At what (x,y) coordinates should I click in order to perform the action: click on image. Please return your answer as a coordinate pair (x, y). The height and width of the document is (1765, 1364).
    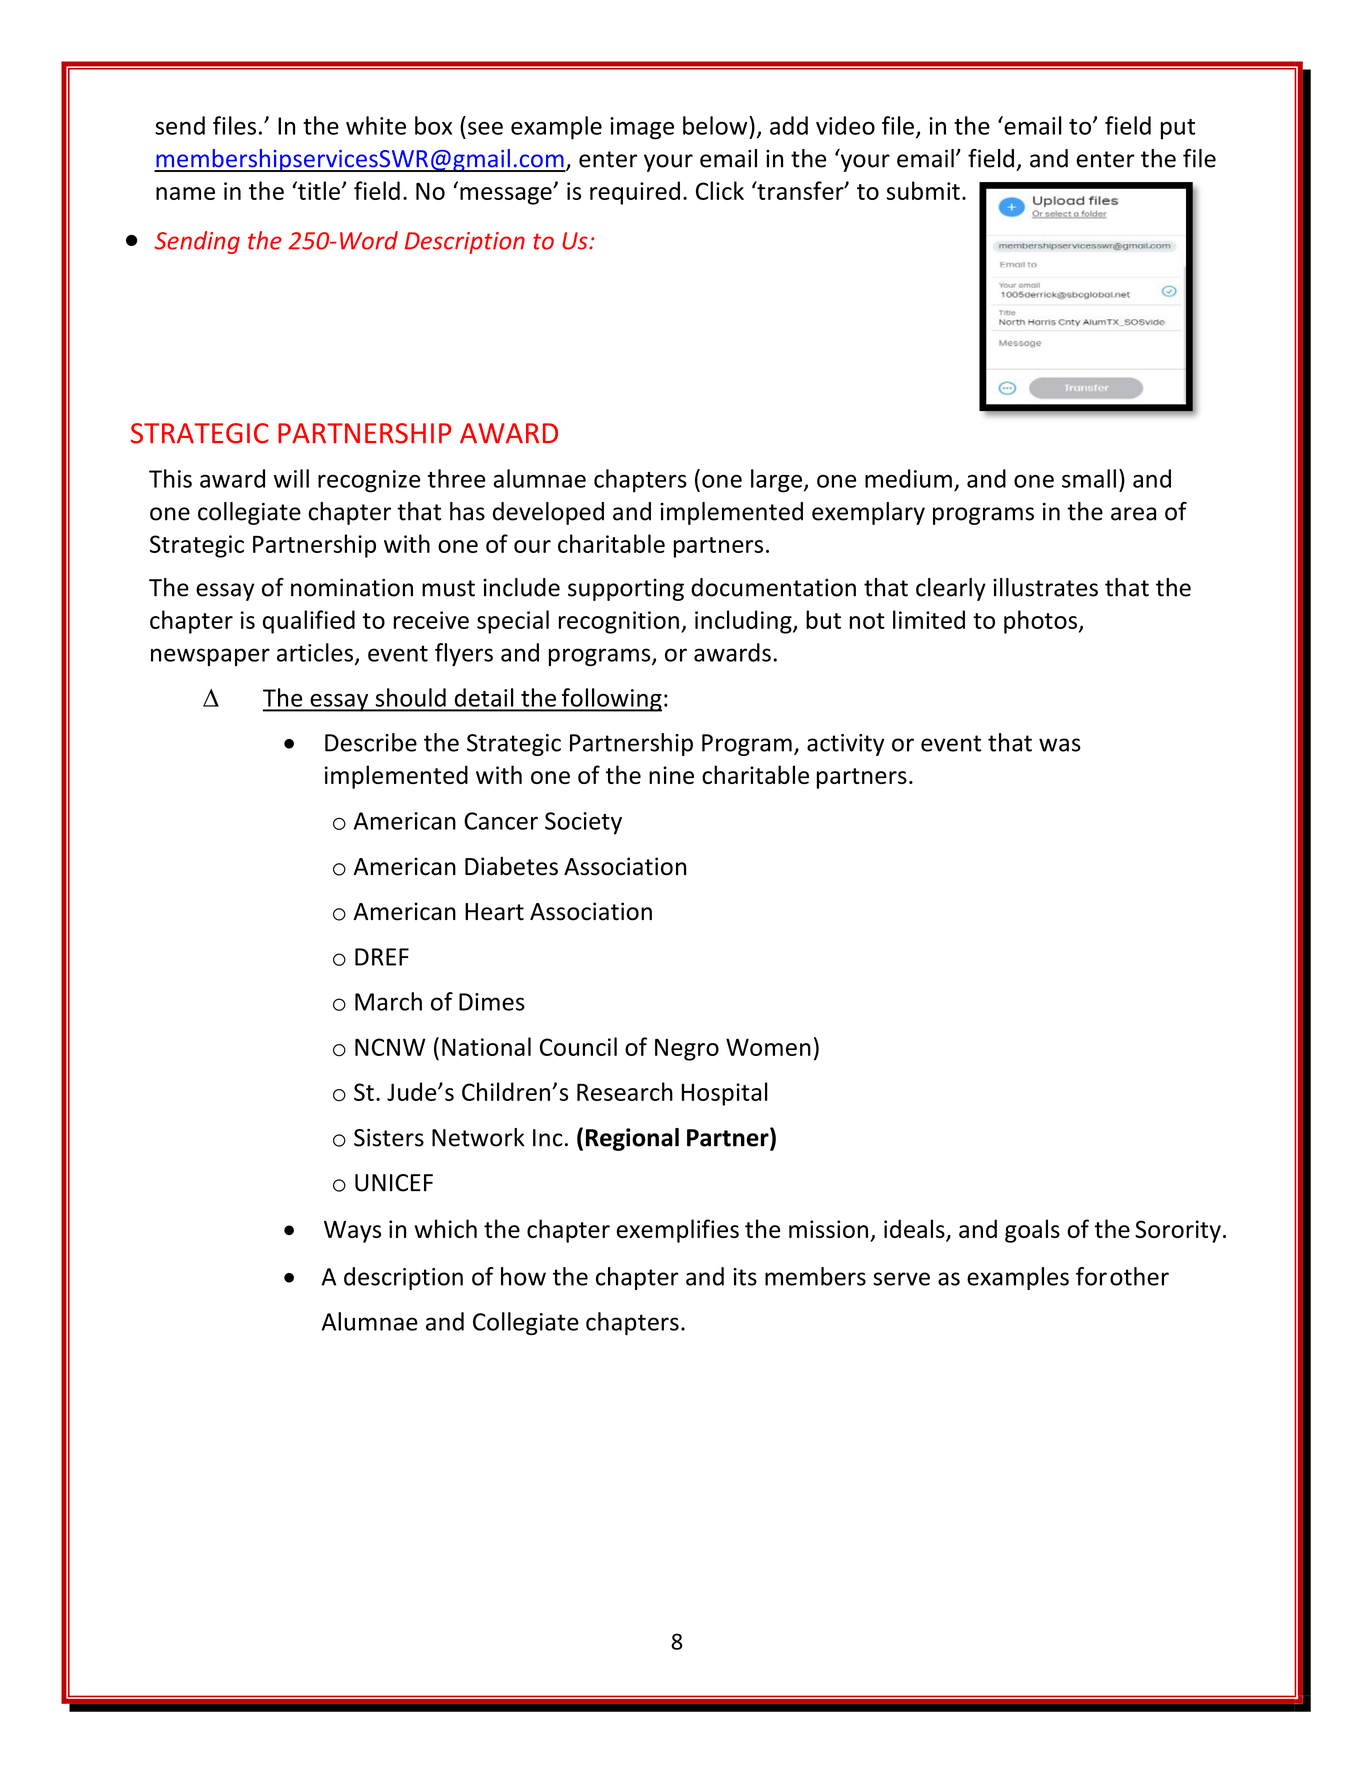
    Looking at the image, I should click on (642, 128).
